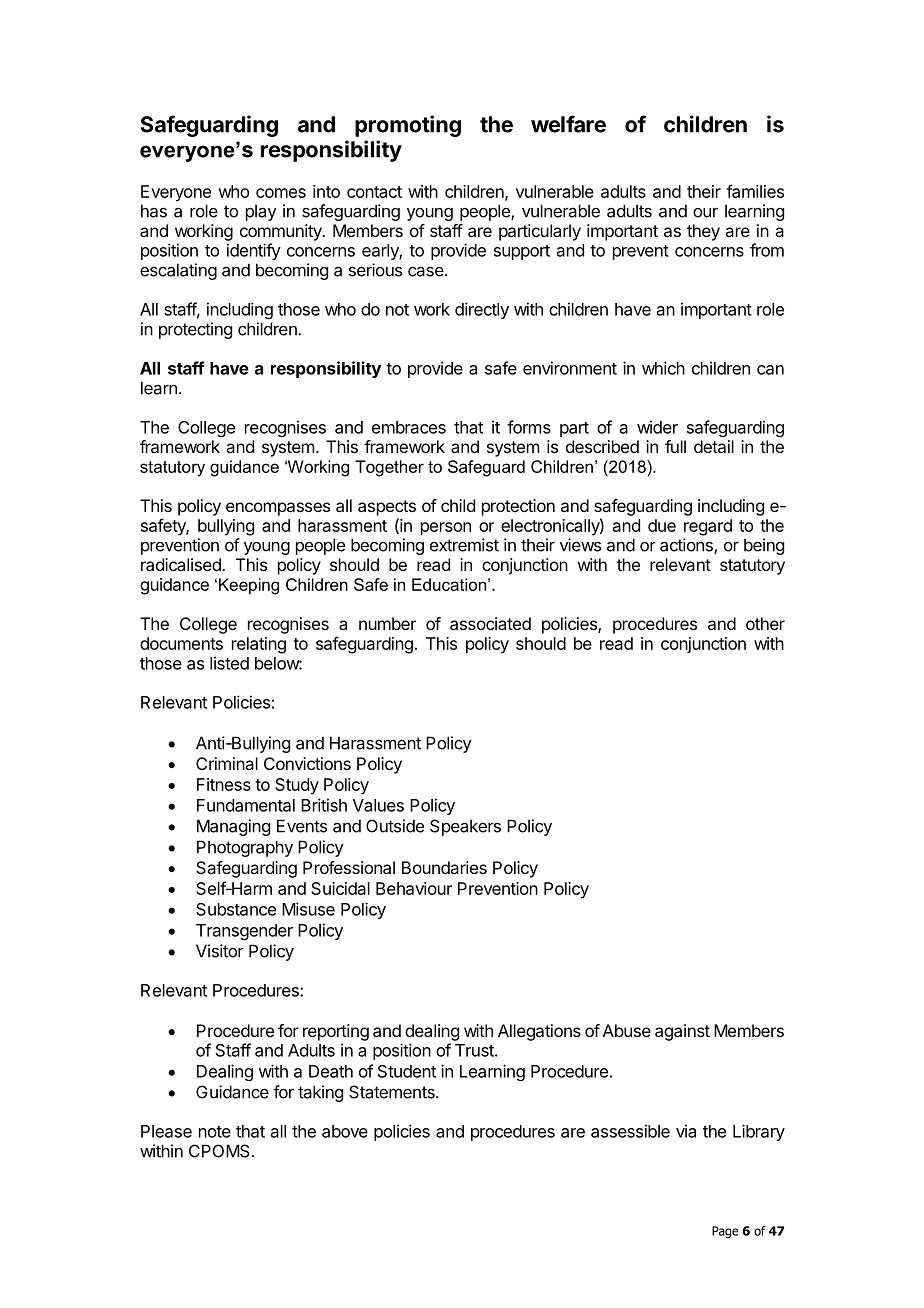 This image has height=1308, width=924. I want to click on note, so click(215, 1132).
